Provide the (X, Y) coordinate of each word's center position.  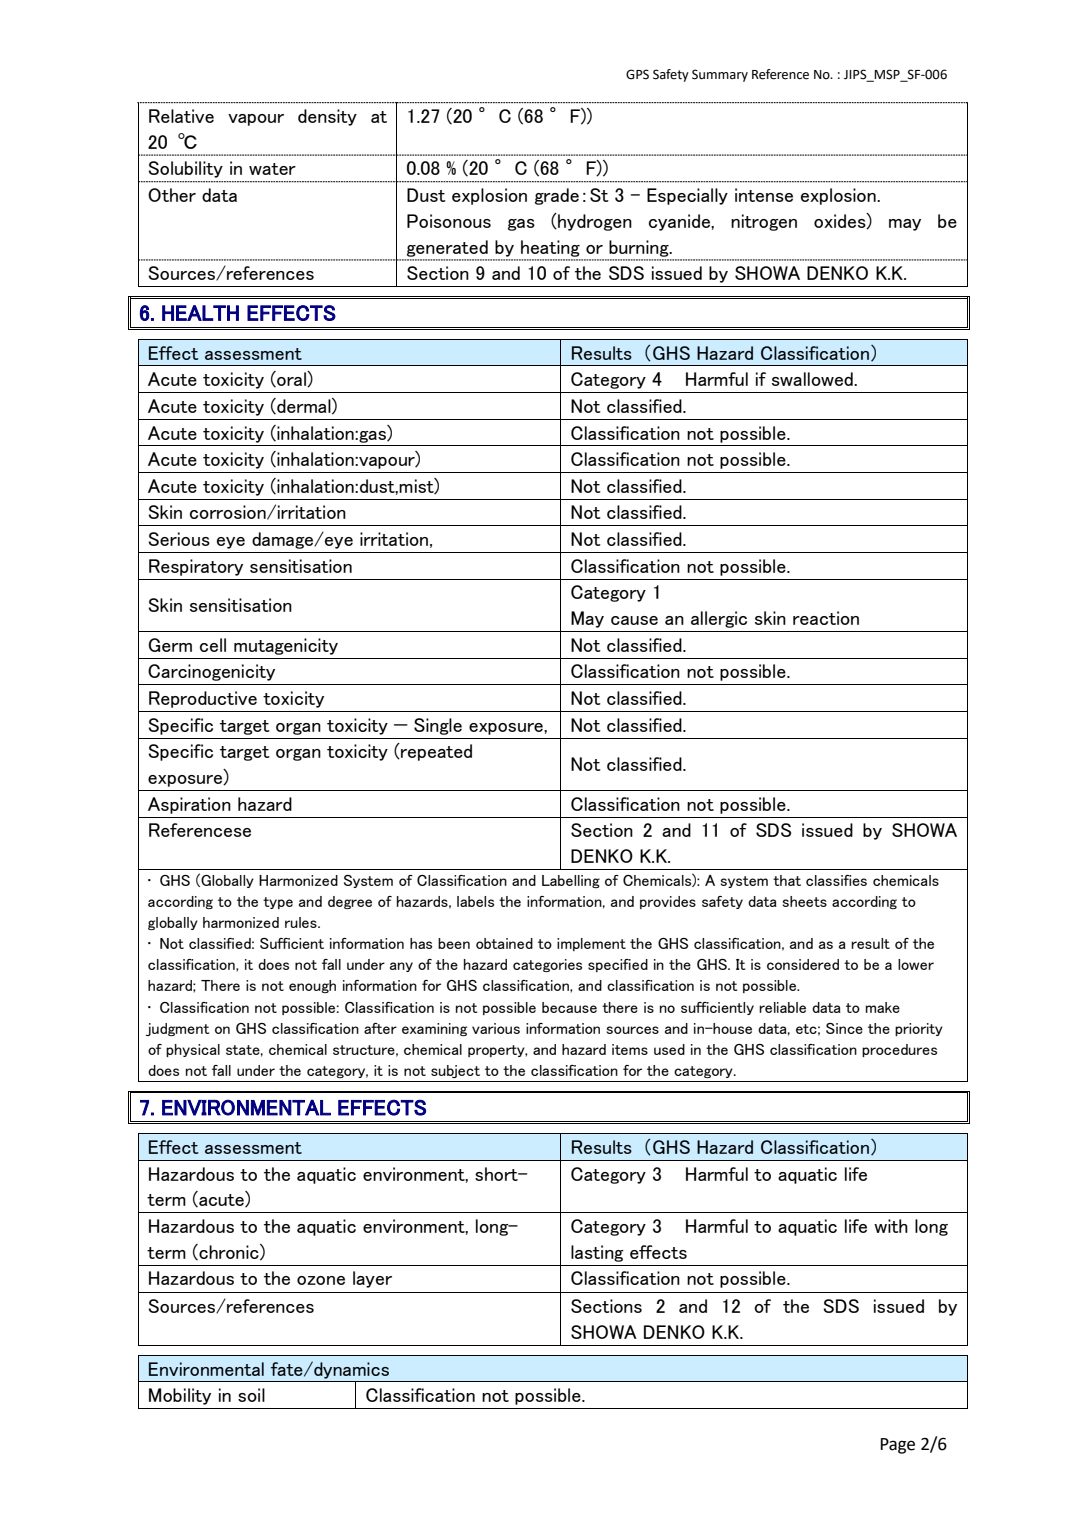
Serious (179, 539)
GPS (637, 74)
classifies (836, 880)
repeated (435, 752)
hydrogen (594, 222)
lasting (597, 1253)
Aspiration (189, 805)
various (496, 1028)
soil (251, 1395)
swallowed (813, 379)
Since (844, 1028)
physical (193, 1050)
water (272, 169)
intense (764, 195)
